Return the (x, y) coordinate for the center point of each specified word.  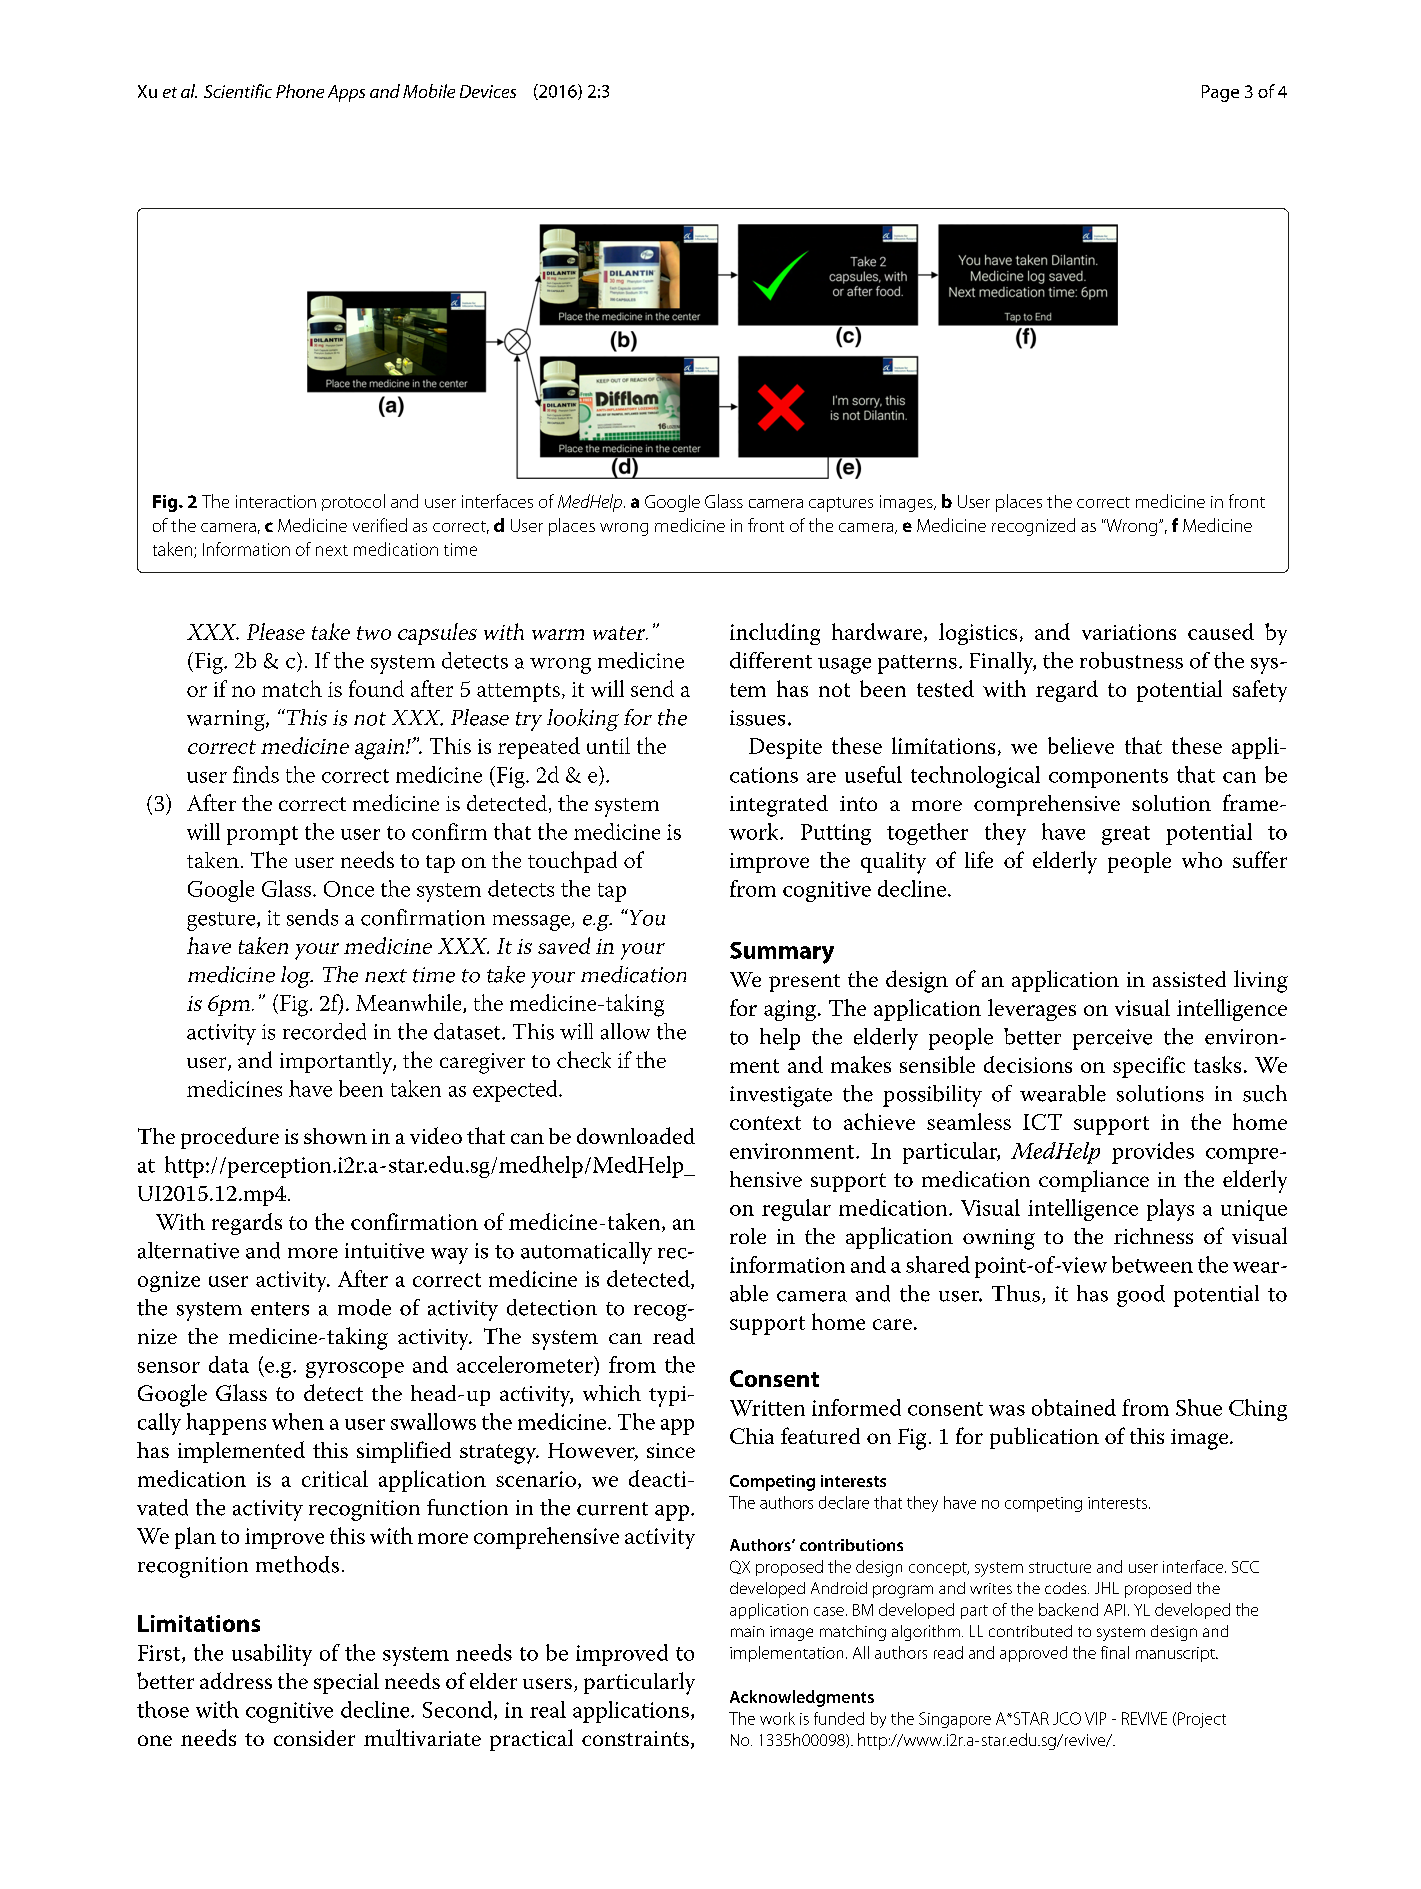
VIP (1095, 1718)
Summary (782, 953)
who (1202, 860)
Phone (300, 91)
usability (272, 1655)
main (747, 1631)
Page (1220, 93)
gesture (222, 921)
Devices (488, 91)
